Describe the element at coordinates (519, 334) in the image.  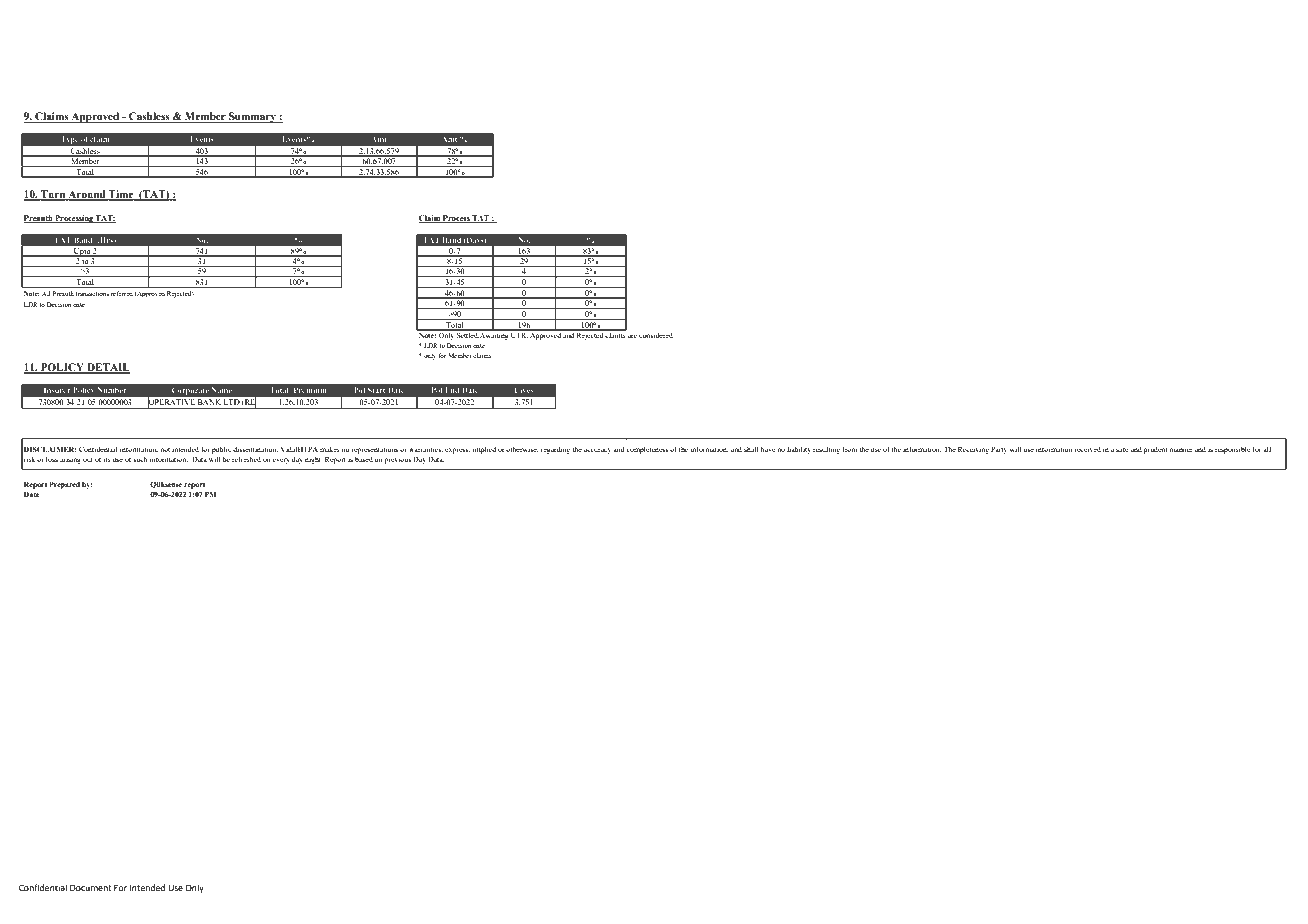
I see `UTR` at that location.
